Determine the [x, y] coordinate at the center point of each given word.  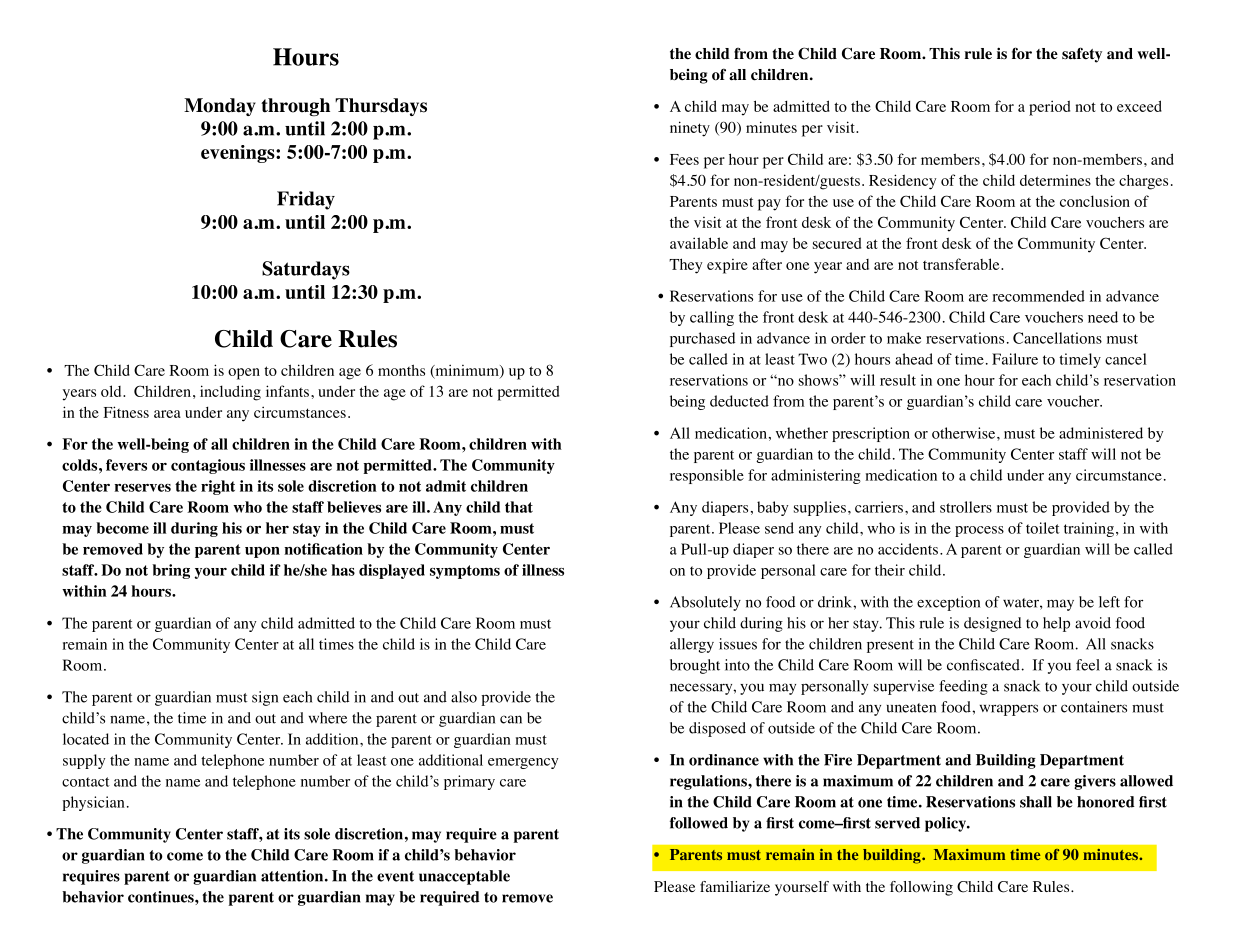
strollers [966, 507]
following [921, 888]
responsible [707, 476]
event [395, 876]
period [1049, 108]
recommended [1038, 296]
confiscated [983, 665]
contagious [208, 466]
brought [695, 666]
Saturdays [306, 270]
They [685, 266]
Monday [220, 107]
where [328, 718]
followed [699, 823]
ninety [690, 129]
